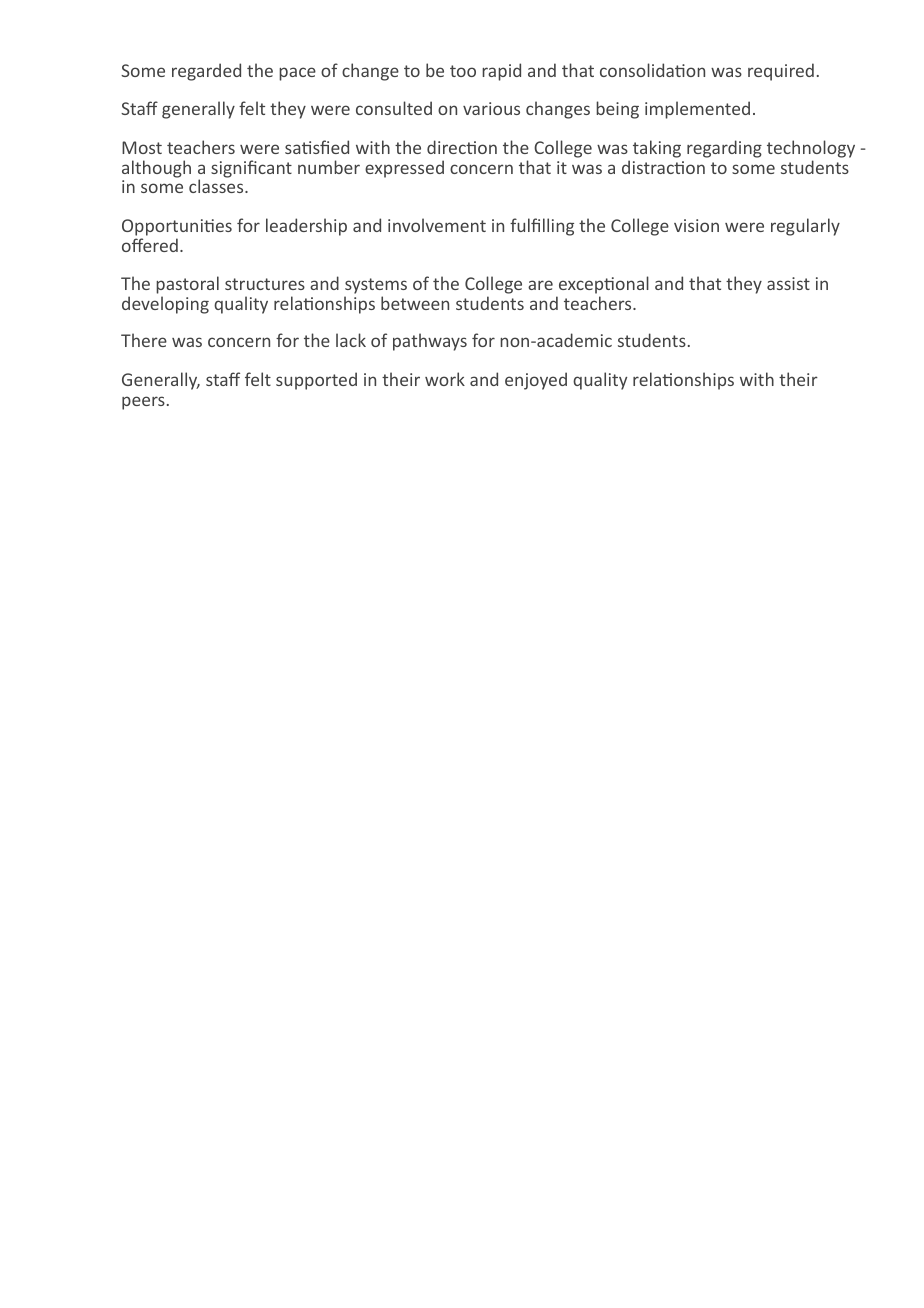  I want to click on required, so click(781, 72).
